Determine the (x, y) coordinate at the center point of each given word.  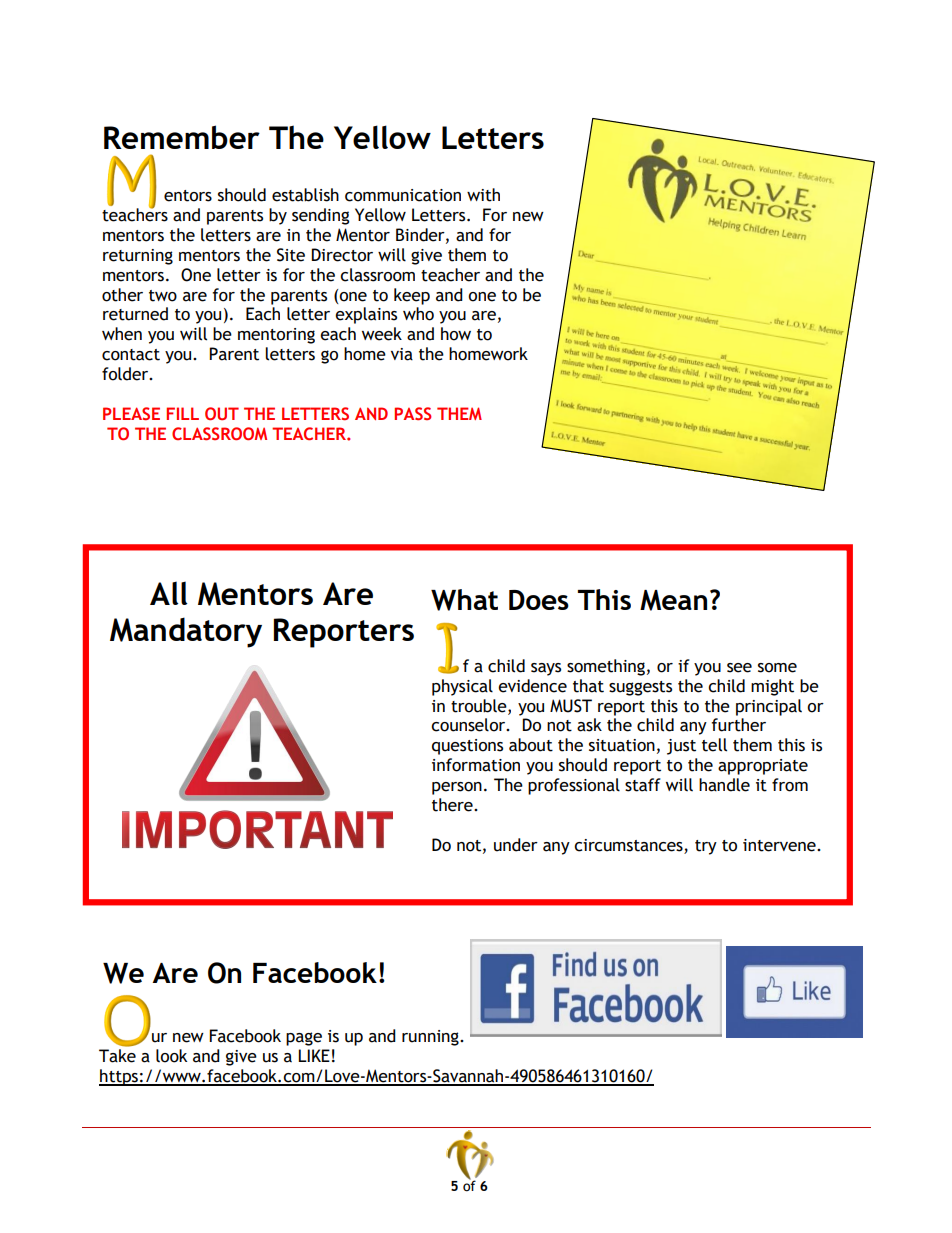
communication (403, 195)
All (168, 593)
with (483, 195)
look (171, 1056)
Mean (673, 600)
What (464, 600)
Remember (182, 137)
